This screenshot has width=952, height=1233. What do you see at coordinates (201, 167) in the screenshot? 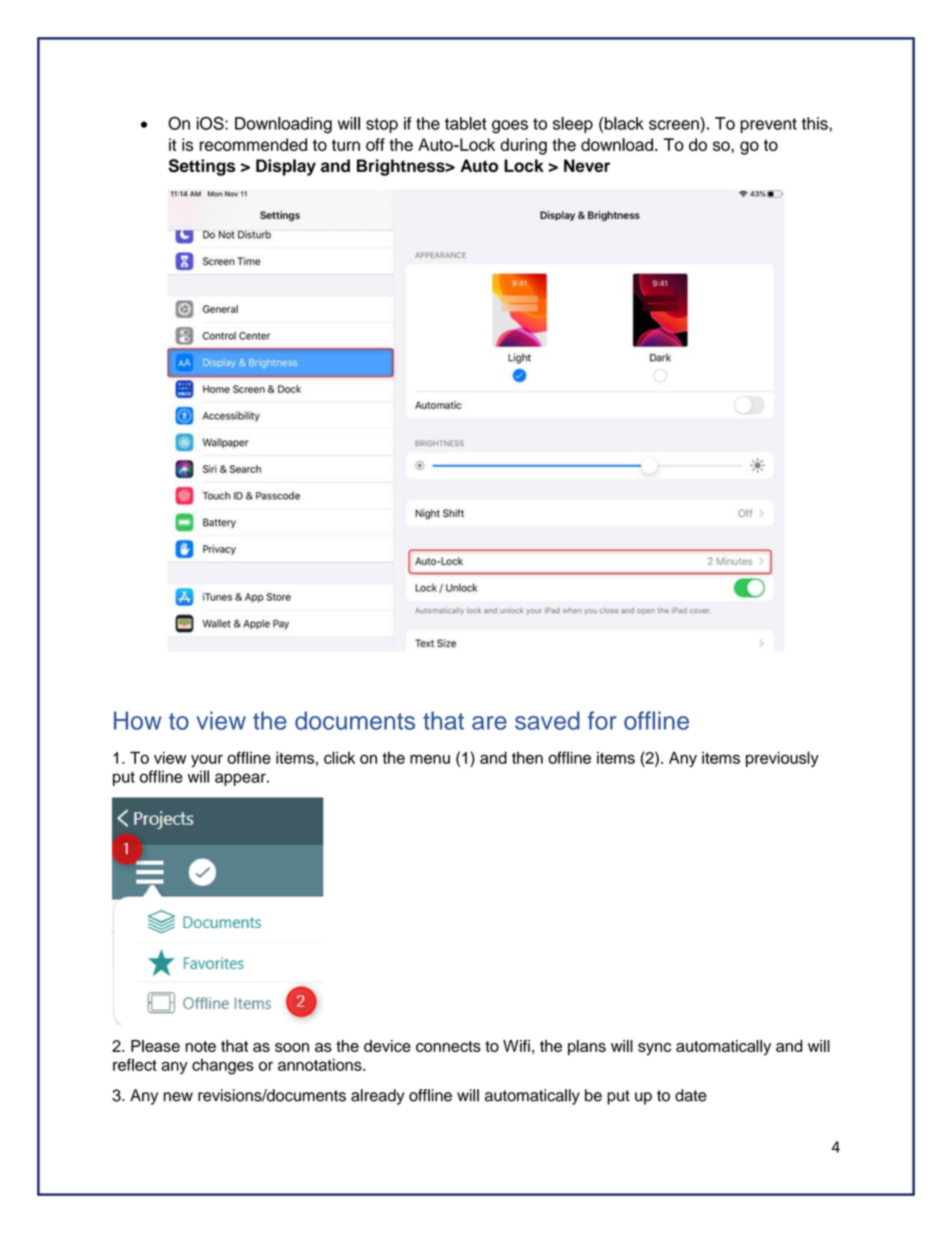
I see `Settings` at bounding box center [201, 167].
